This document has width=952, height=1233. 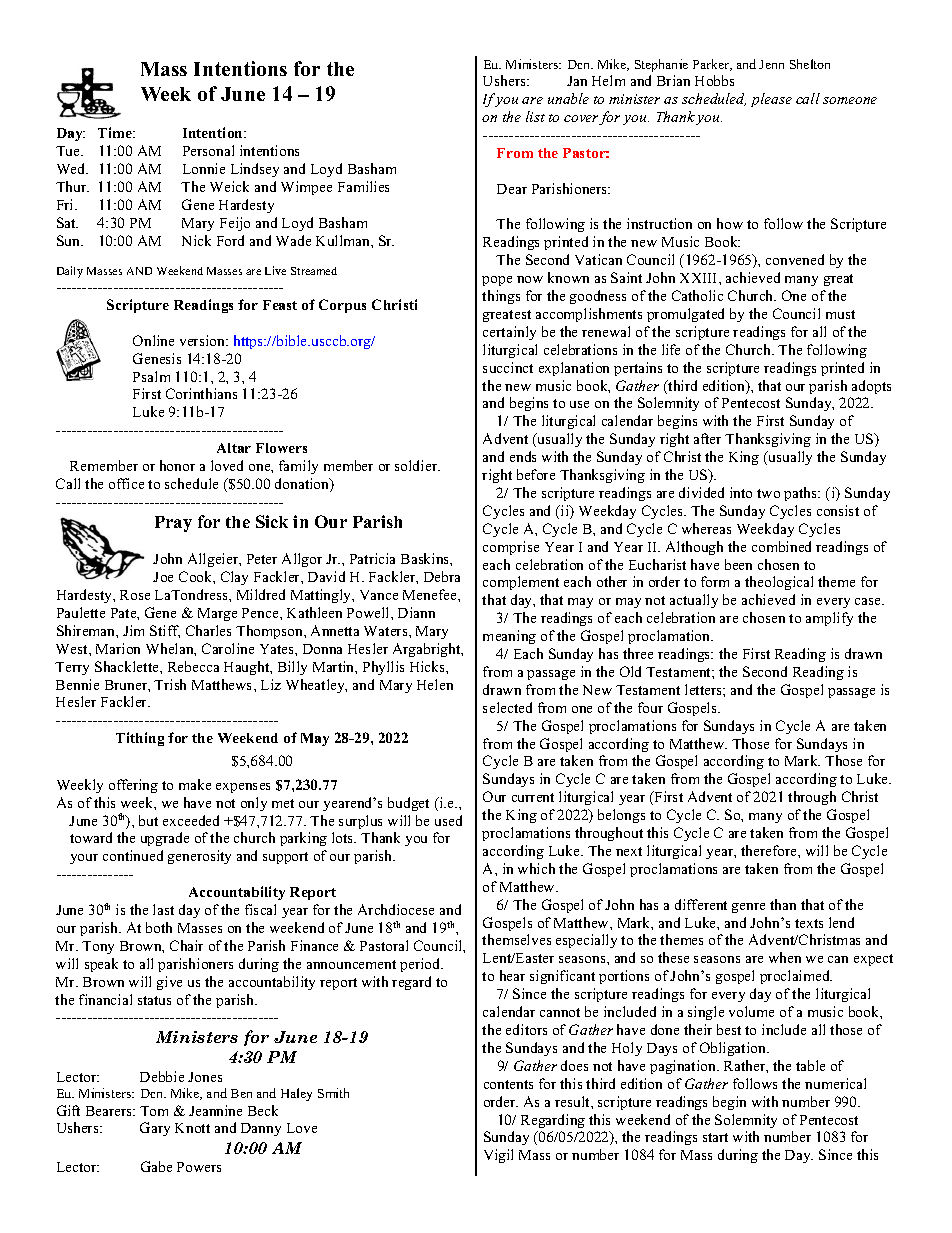 I want to click on texts, so click(x=809, y=923).
